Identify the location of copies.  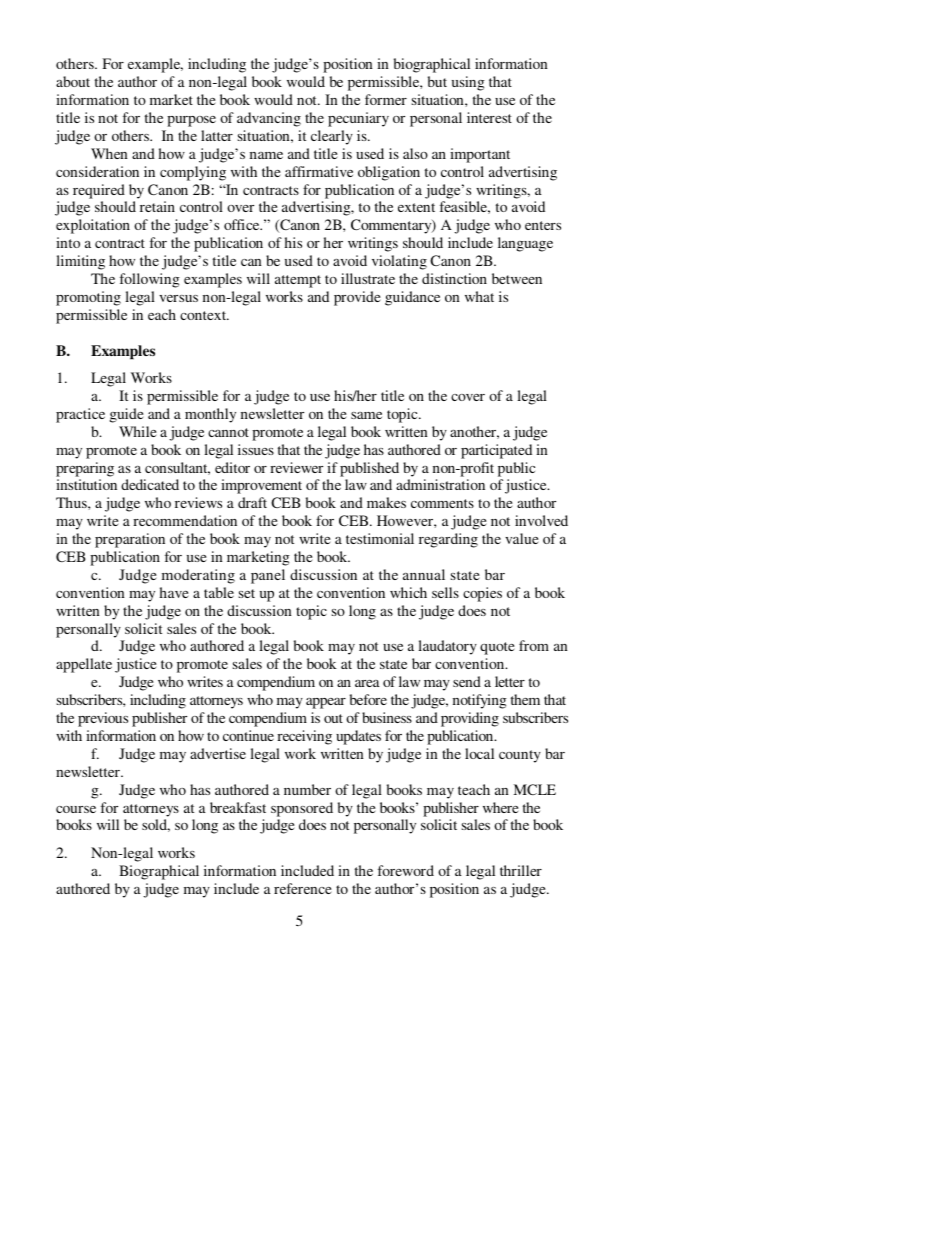
(482, 594).
